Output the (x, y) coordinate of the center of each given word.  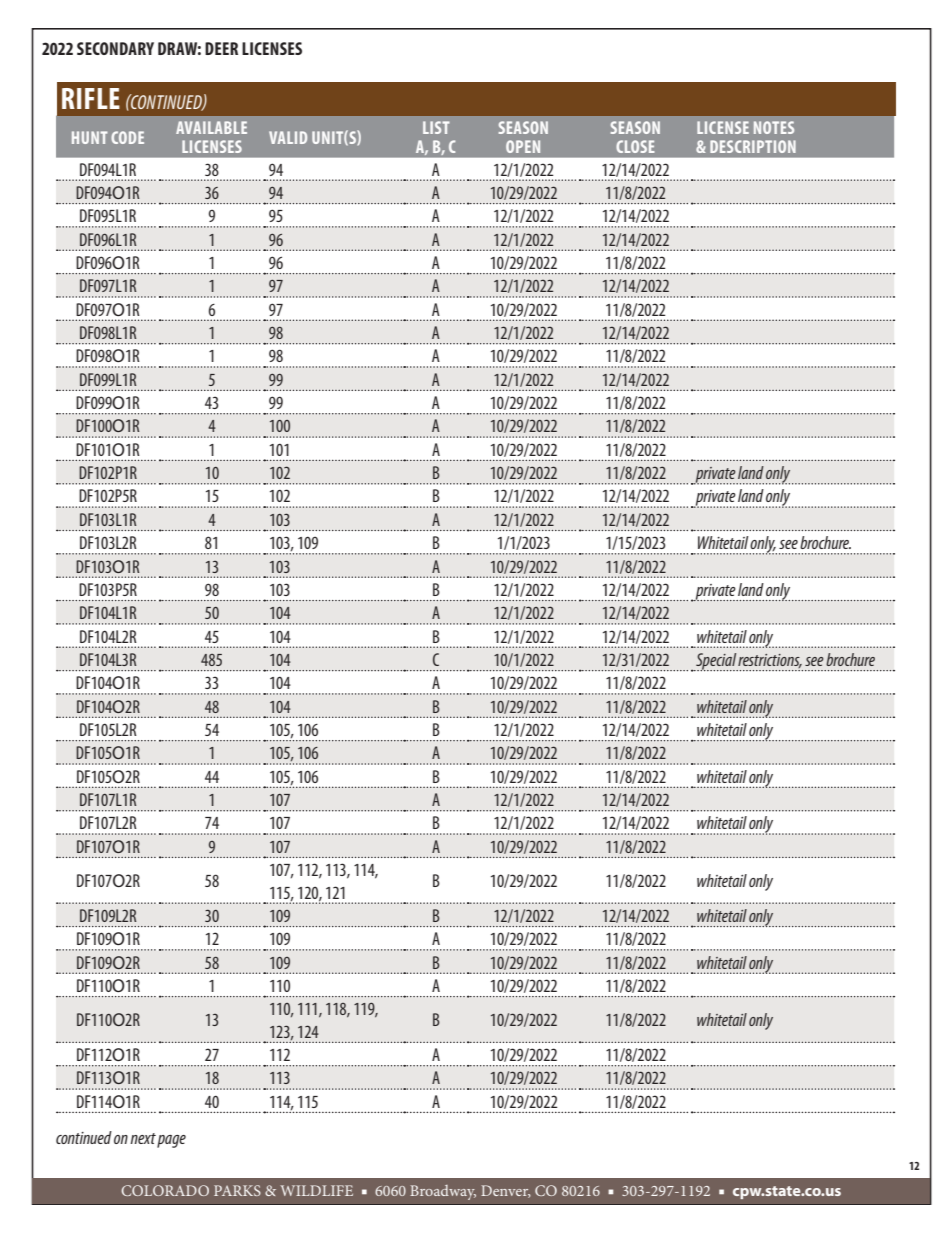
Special (716, 662)
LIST (436, 127)
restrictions (770, 661)
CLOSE (635, 146)
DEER (221, 48)
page (171, 1141)
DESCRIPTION (753, 146)
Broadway (443, 1192)
